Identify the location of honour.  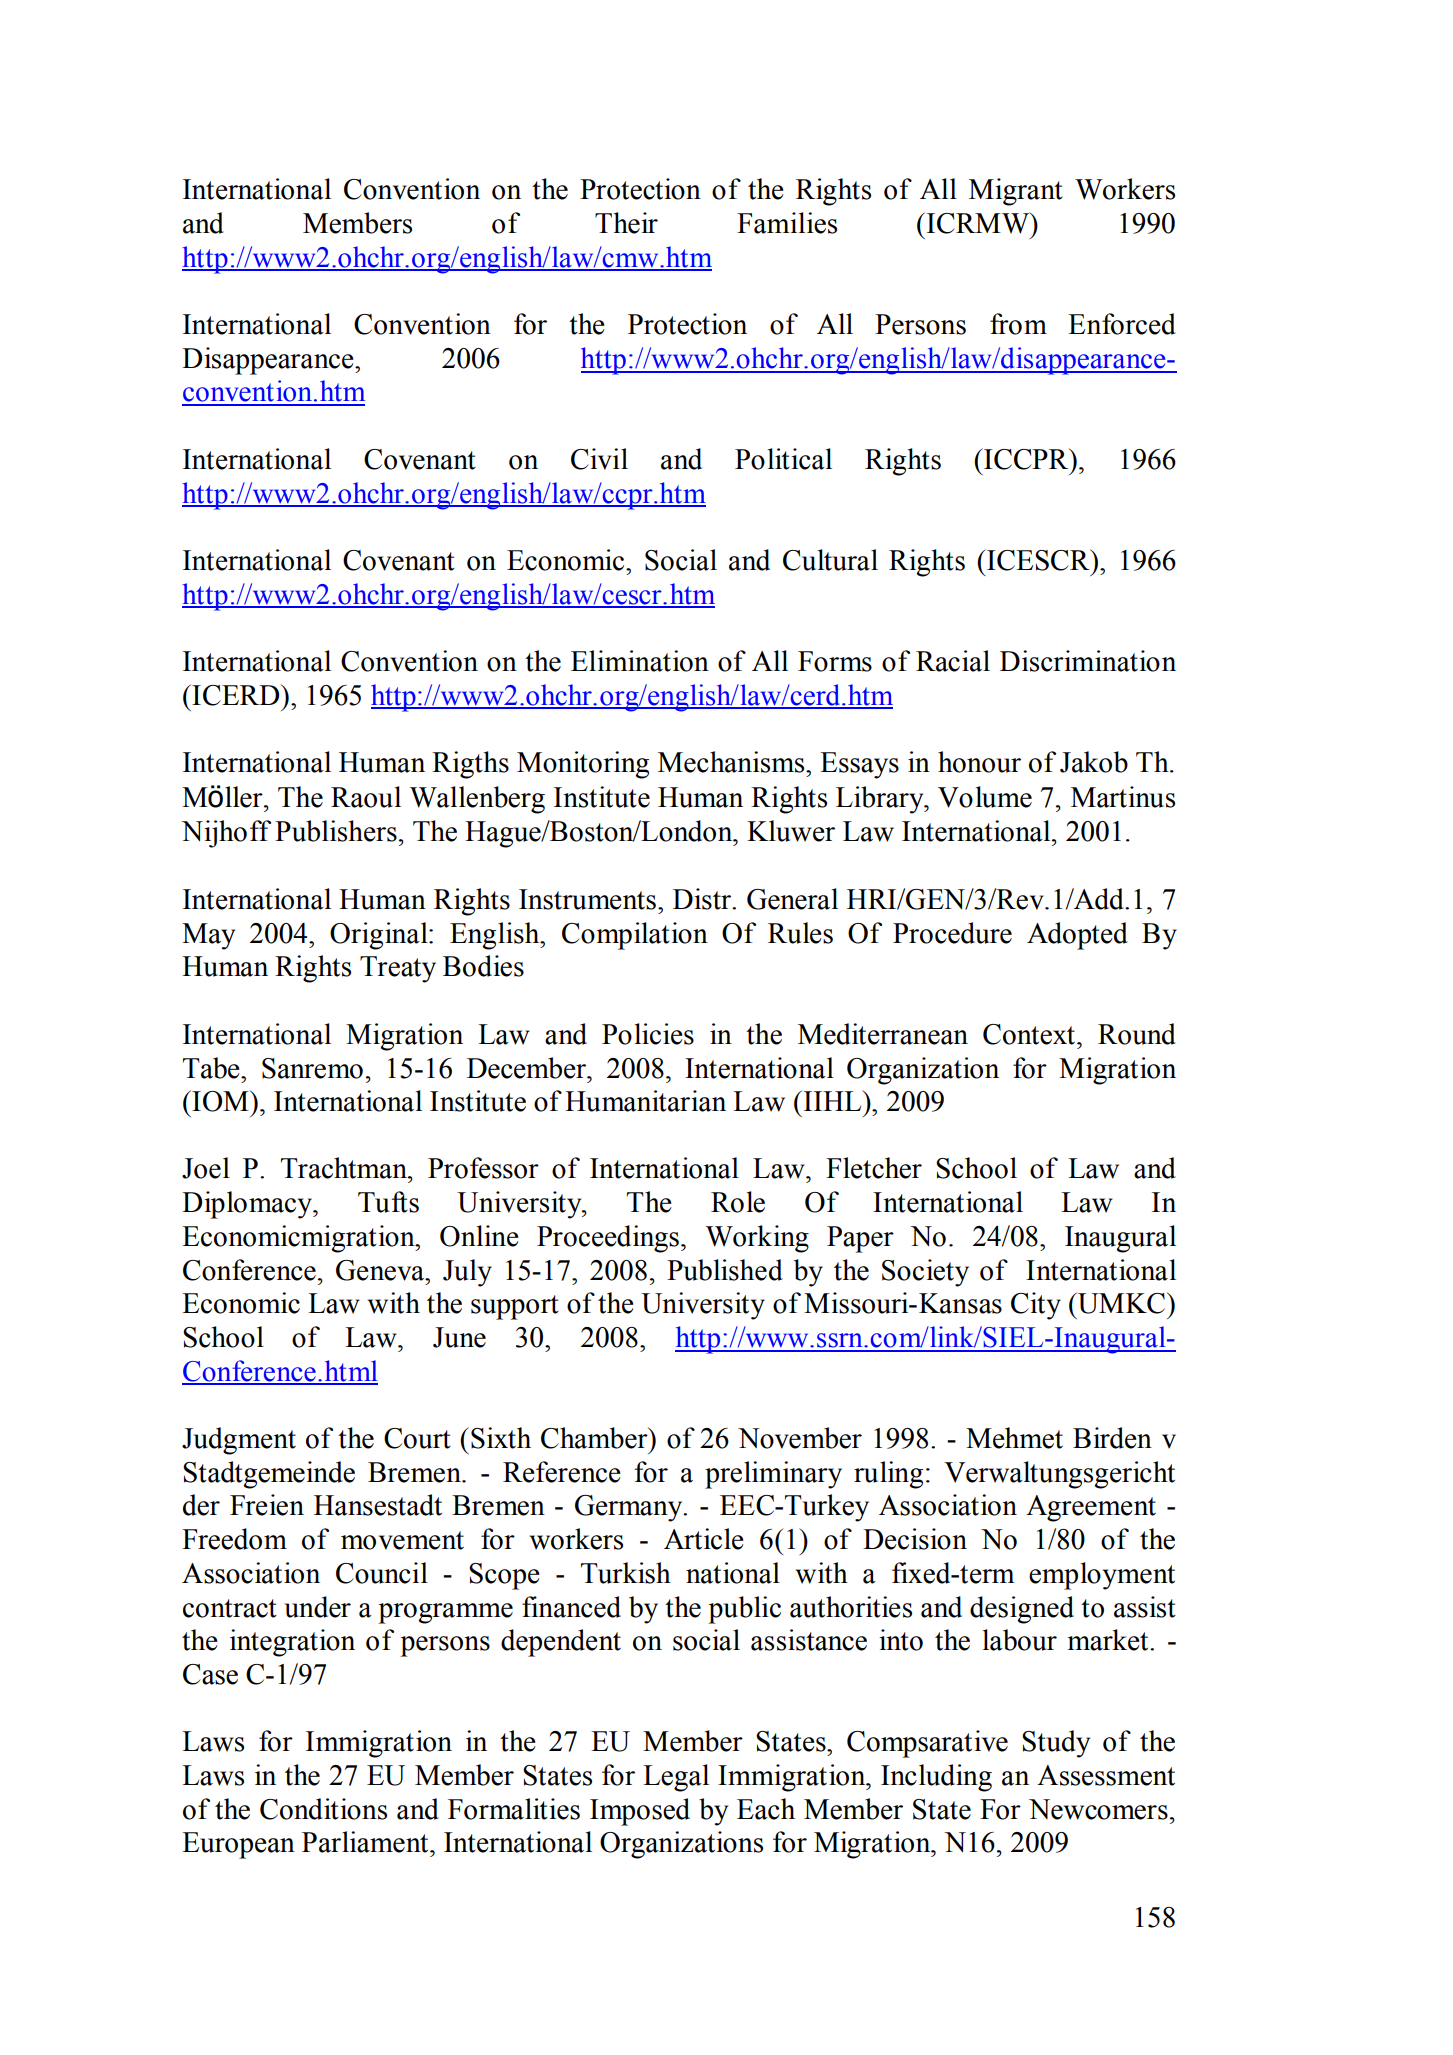
(979, 762).
